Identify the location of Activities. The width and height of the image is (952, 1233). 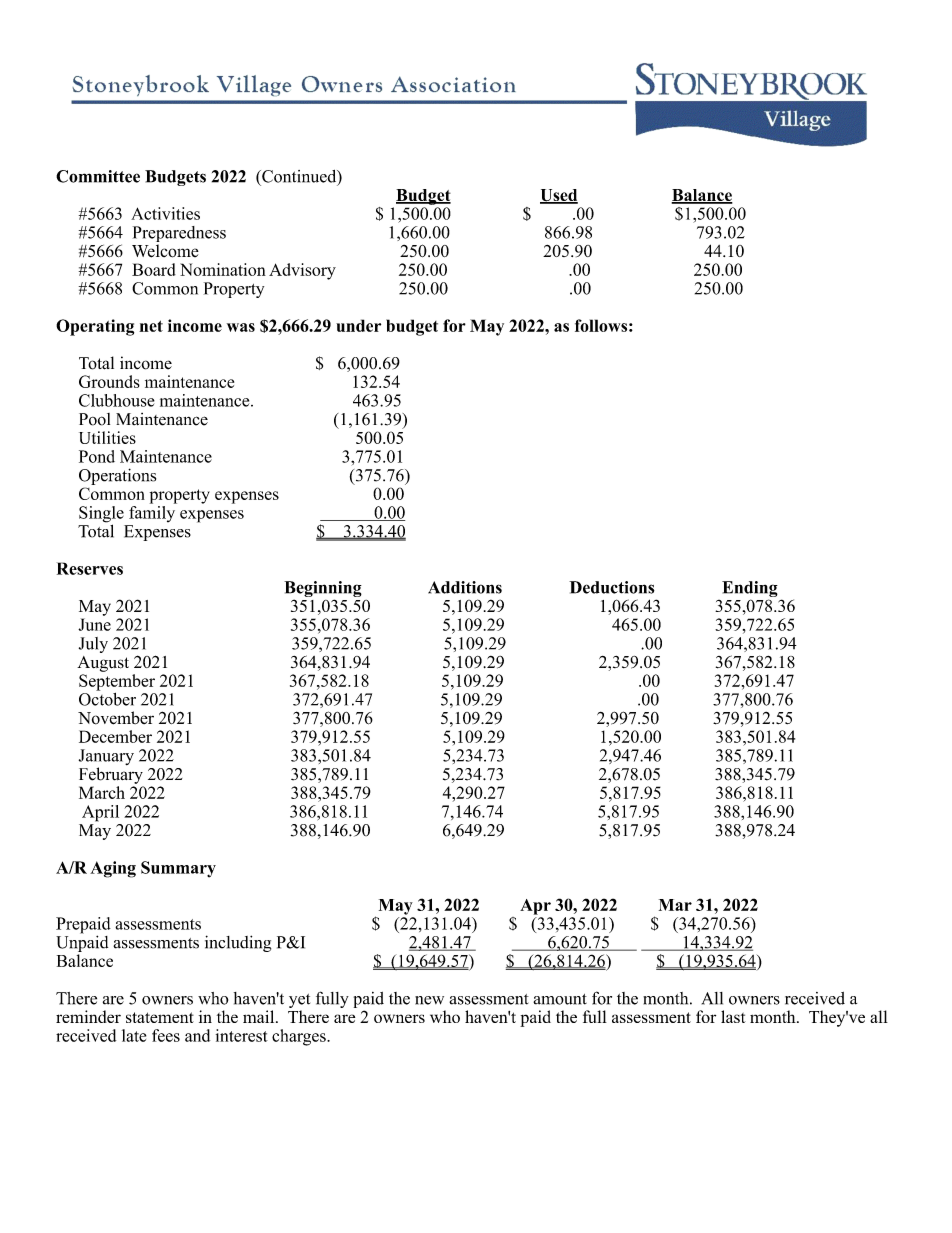
(165, 213).
